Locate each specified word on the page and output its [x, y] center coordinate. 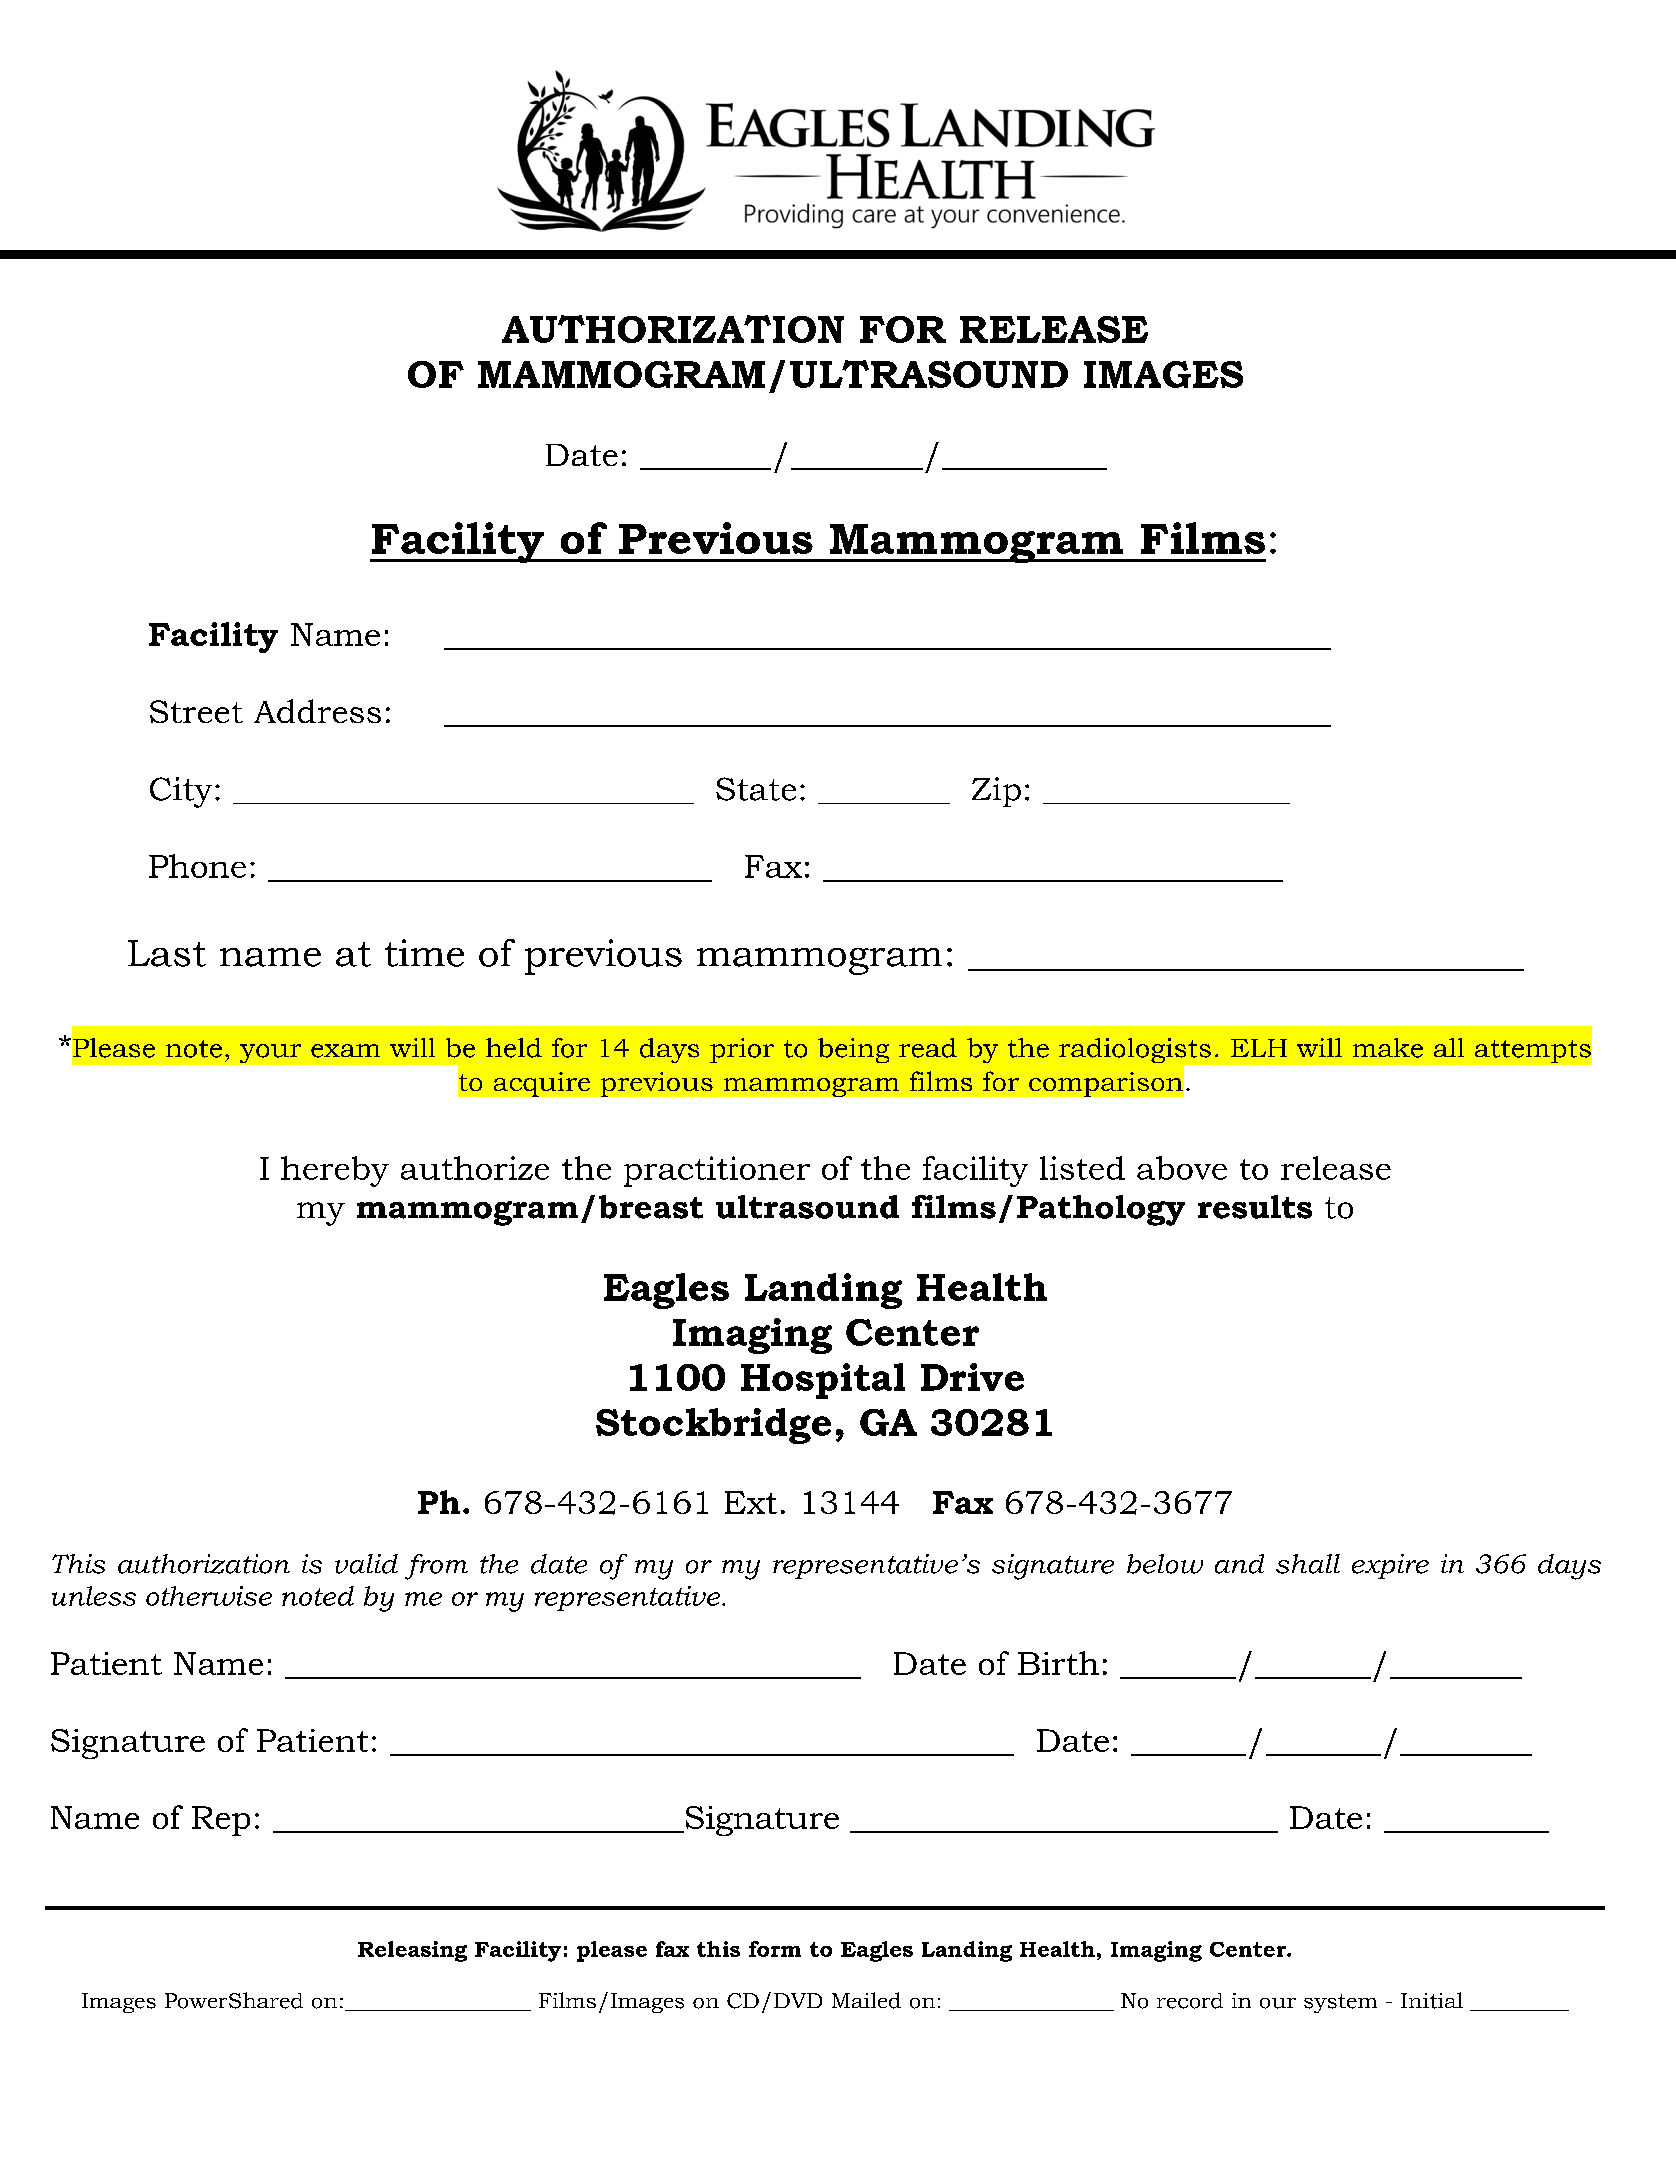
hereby [335, 1171]
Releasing [412, 1951]
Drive [972, 1377]
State [756, 789]
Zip [996, 792]
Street [196, 711]
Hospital [823, 1381]
